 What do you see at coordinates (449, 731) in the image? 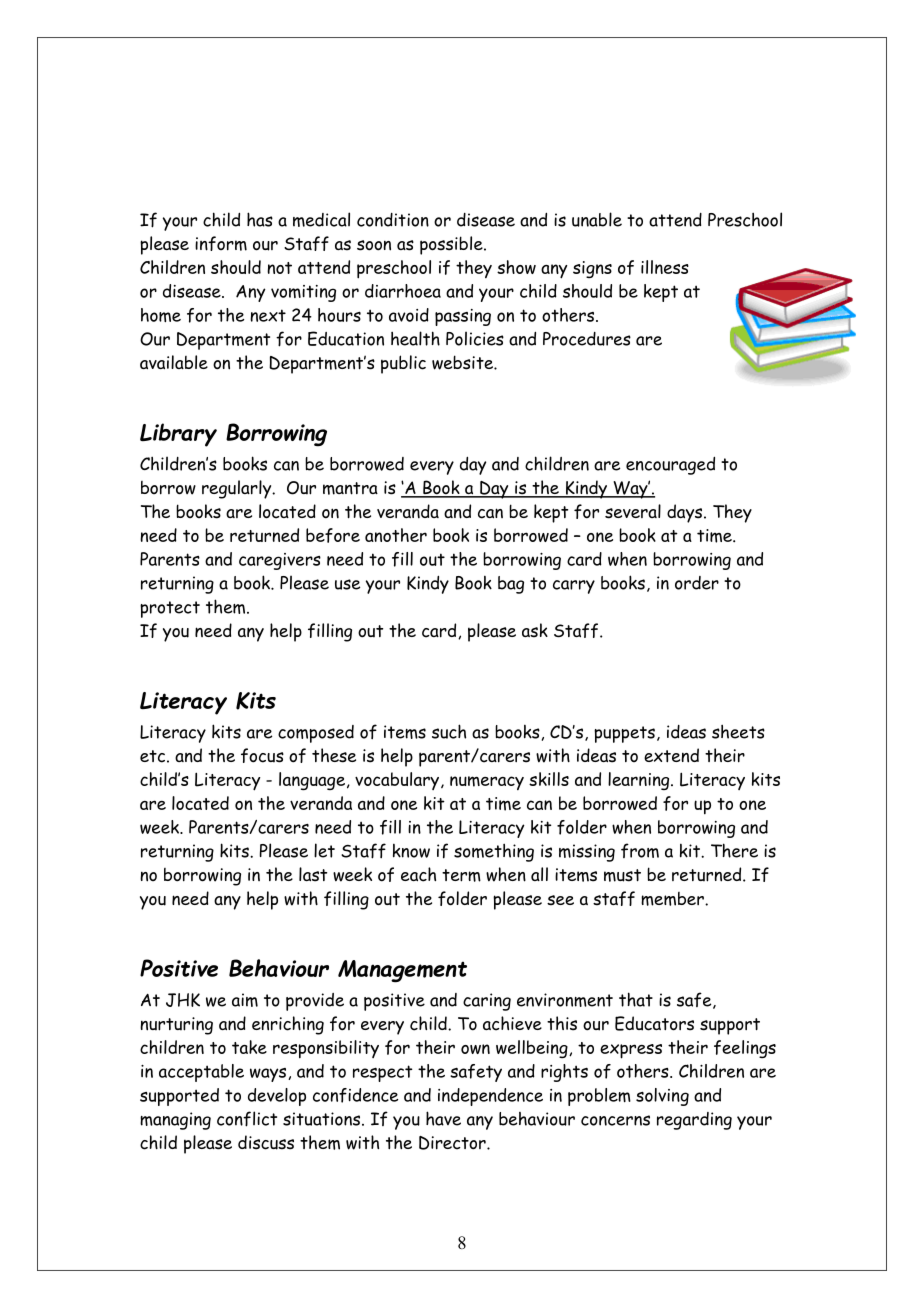
I see `such` at bounding box center [449, 731].
